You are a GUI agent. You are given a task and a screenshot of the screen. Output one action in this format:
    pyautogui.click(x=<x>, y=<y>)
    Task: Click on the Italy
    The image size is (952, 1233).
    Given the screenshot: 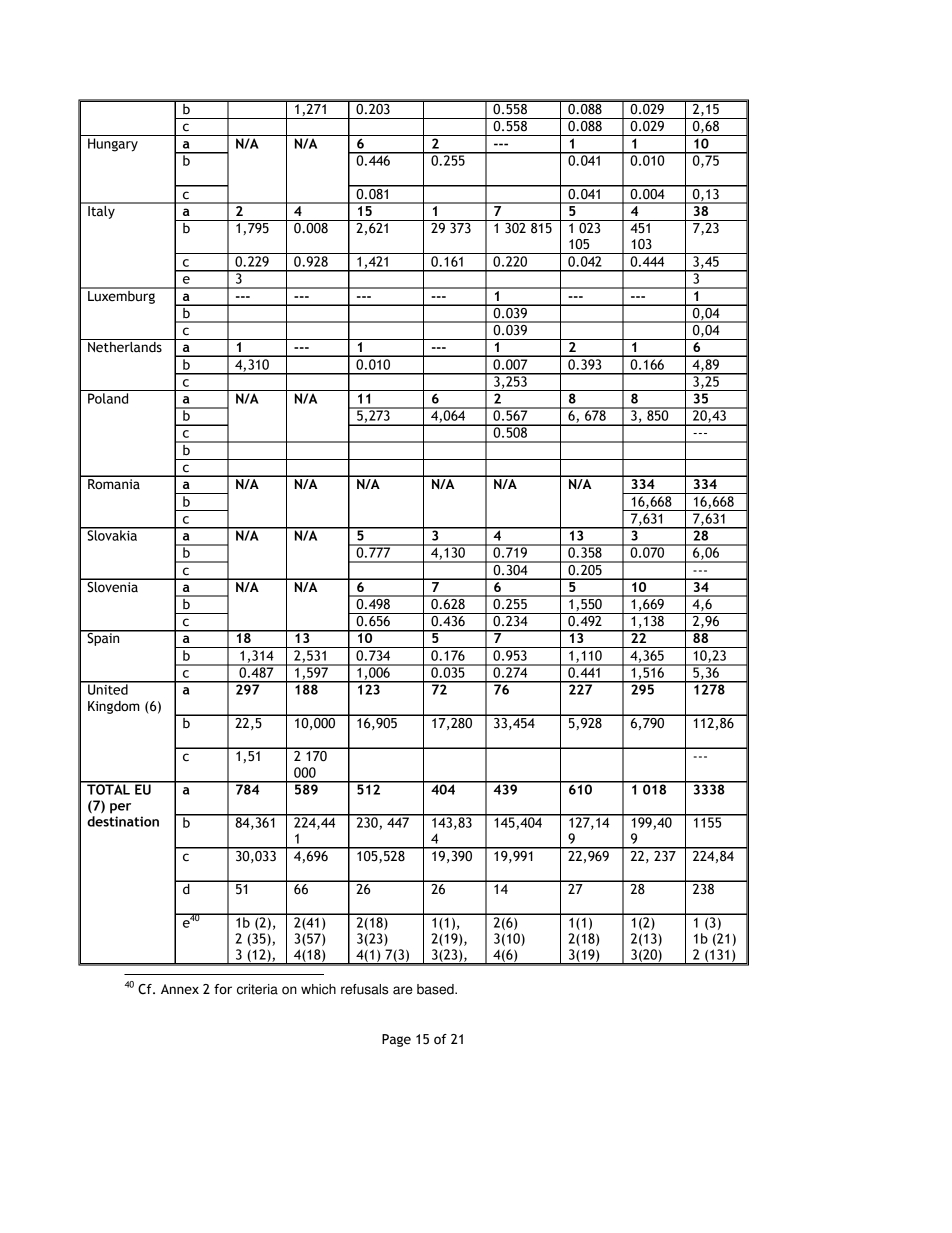 What is the action you would take?
    pyautogui.click(x=101, y=211)
